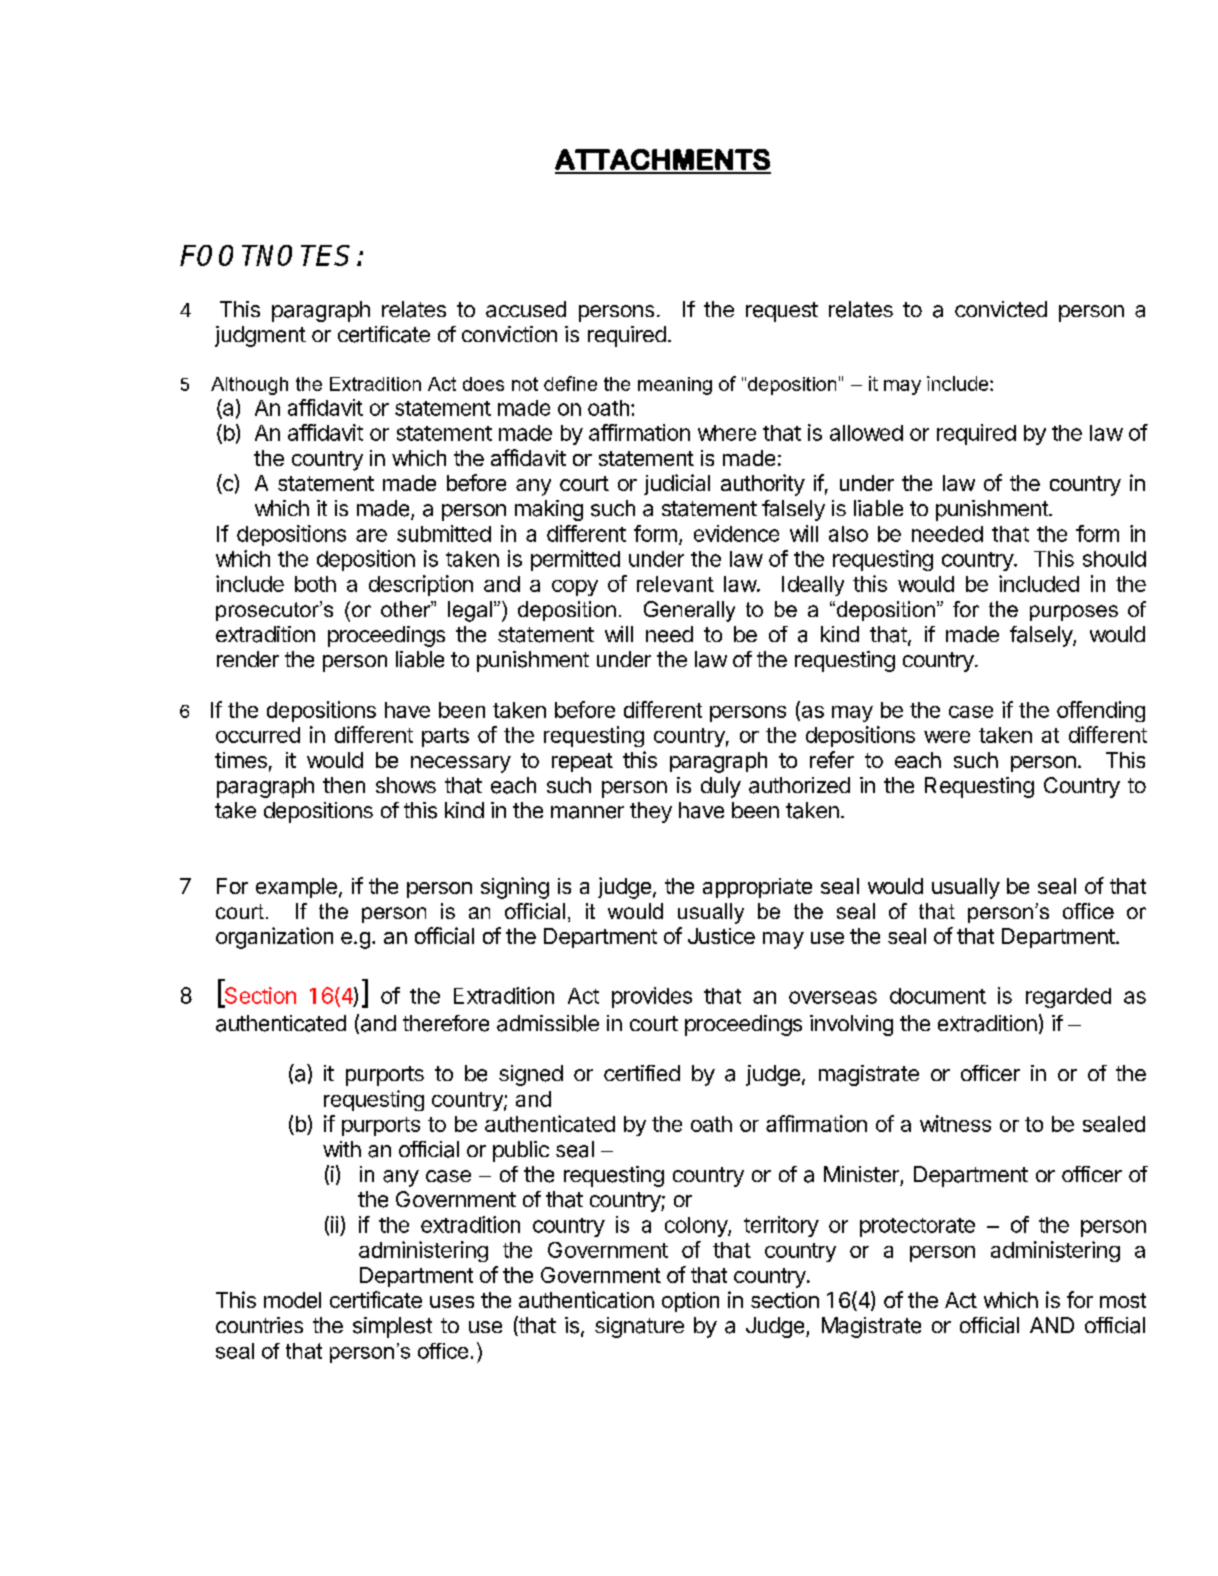 Image resolution: width=1218 pixels, height=1576 pixels. What do you see at coordinates (721, 936) in the screenshot?
I see `Justice` at bounding box center [721, 936].
